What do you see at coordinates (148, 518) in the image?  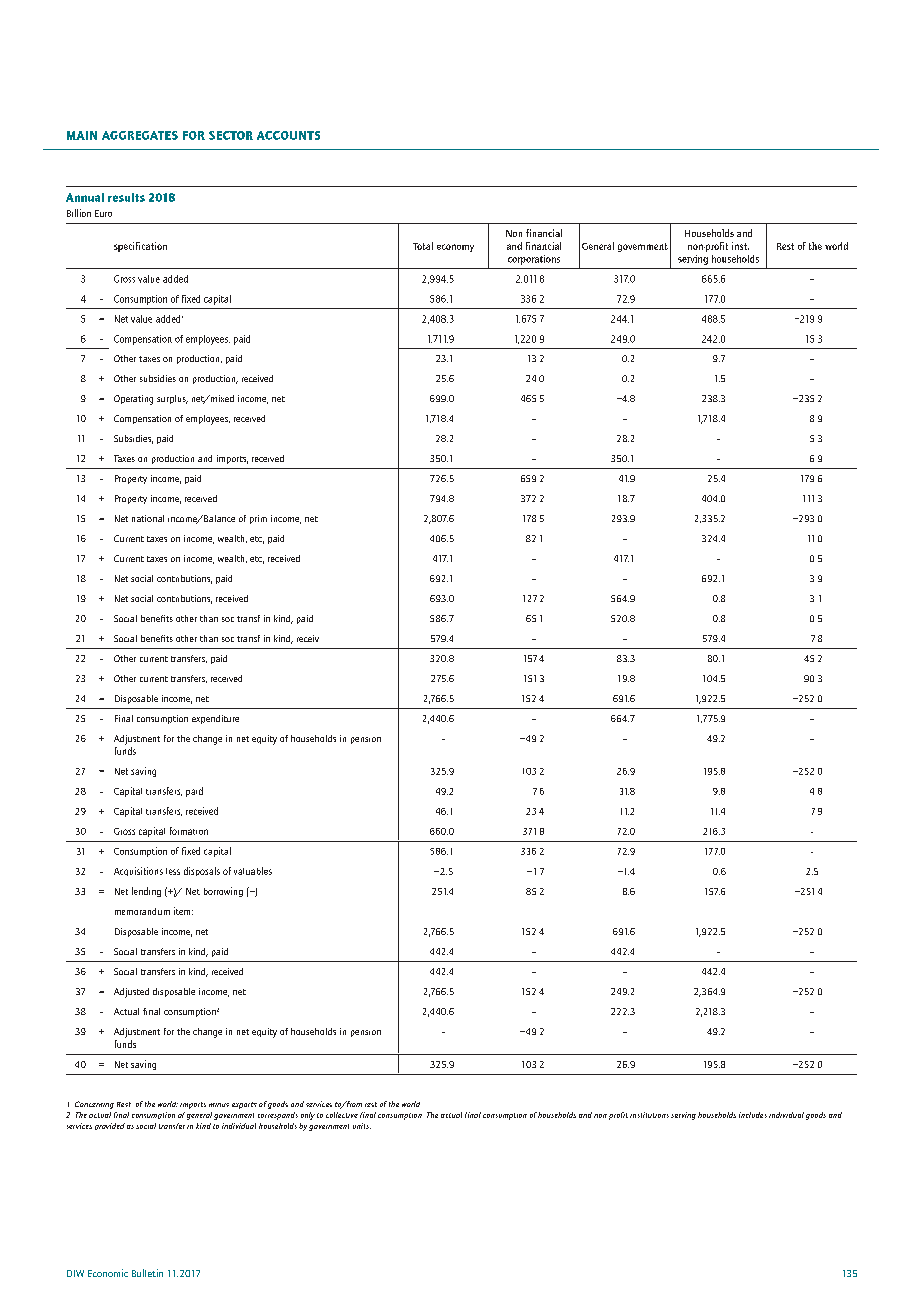 I see `national` at bounding box center [148, 518].
